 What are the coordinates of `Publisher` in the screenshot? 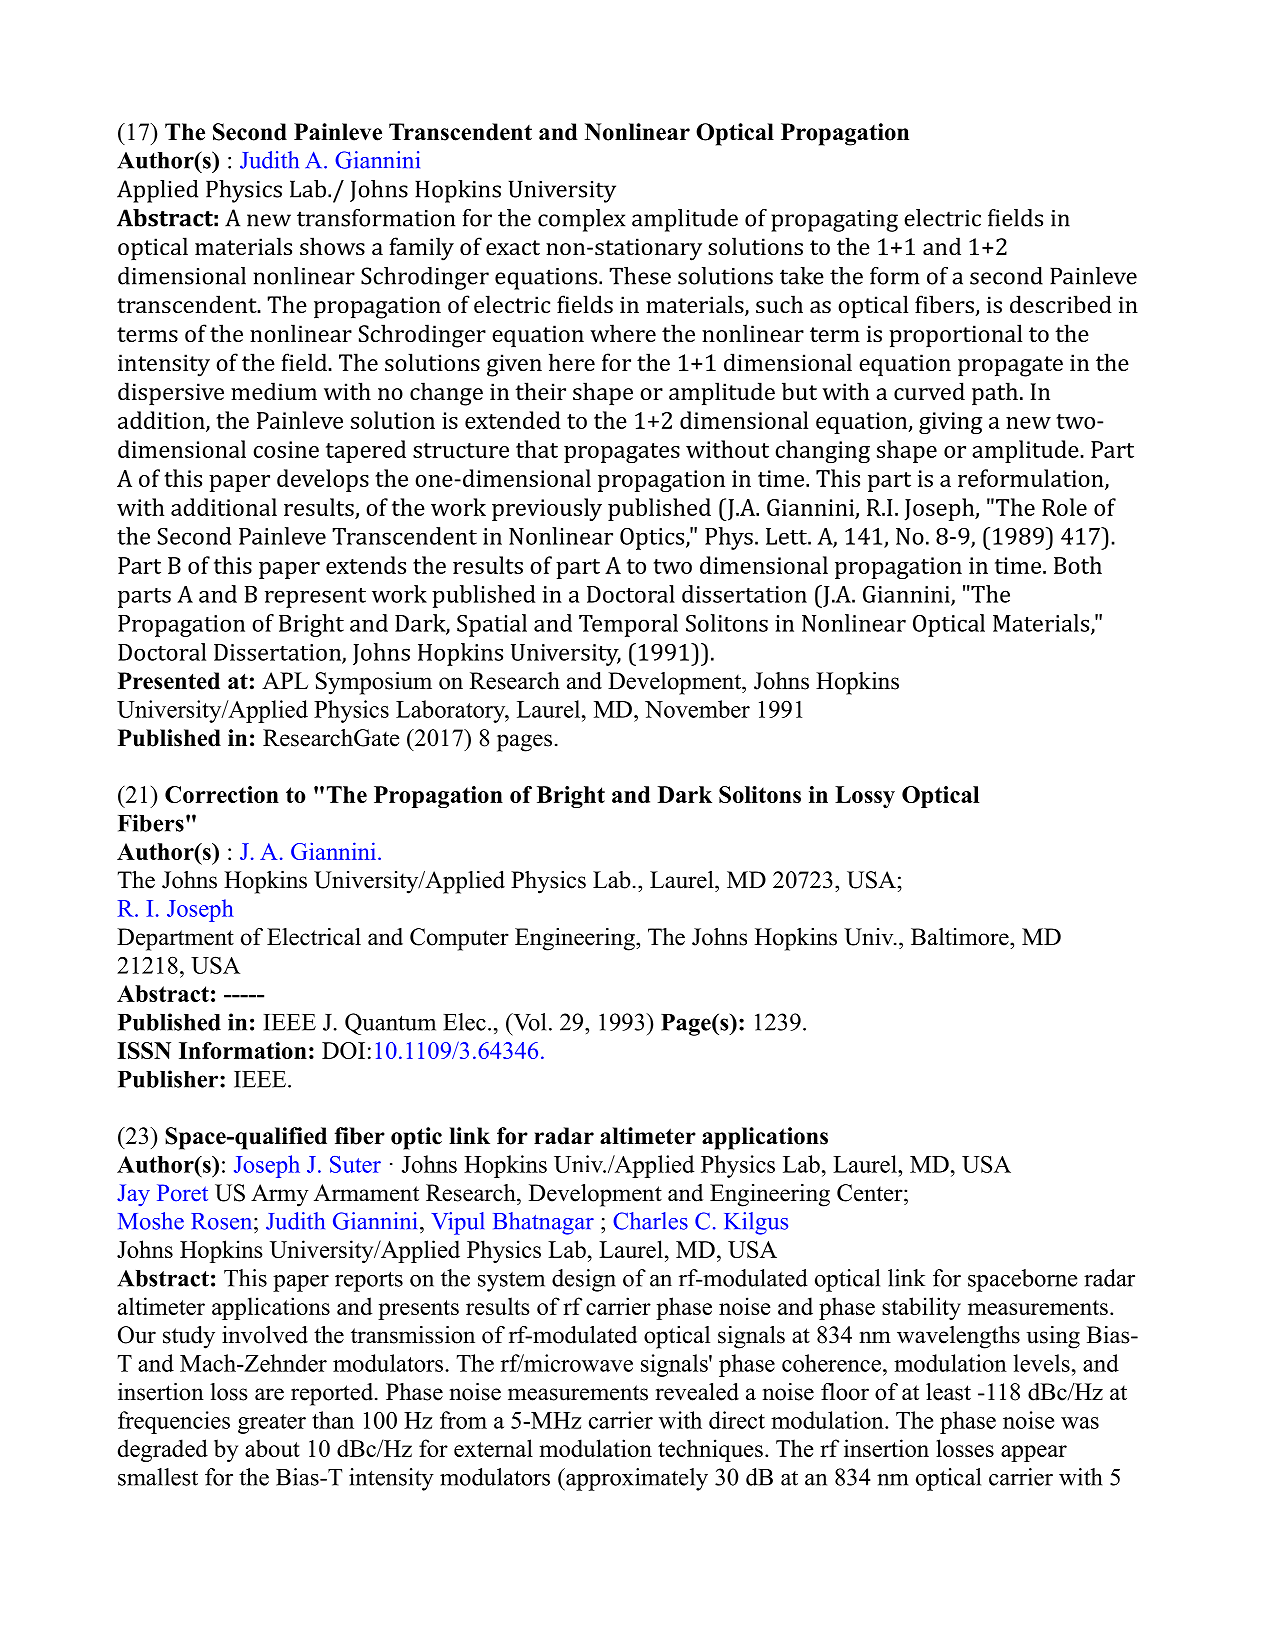 It's located at (169, 1079).
